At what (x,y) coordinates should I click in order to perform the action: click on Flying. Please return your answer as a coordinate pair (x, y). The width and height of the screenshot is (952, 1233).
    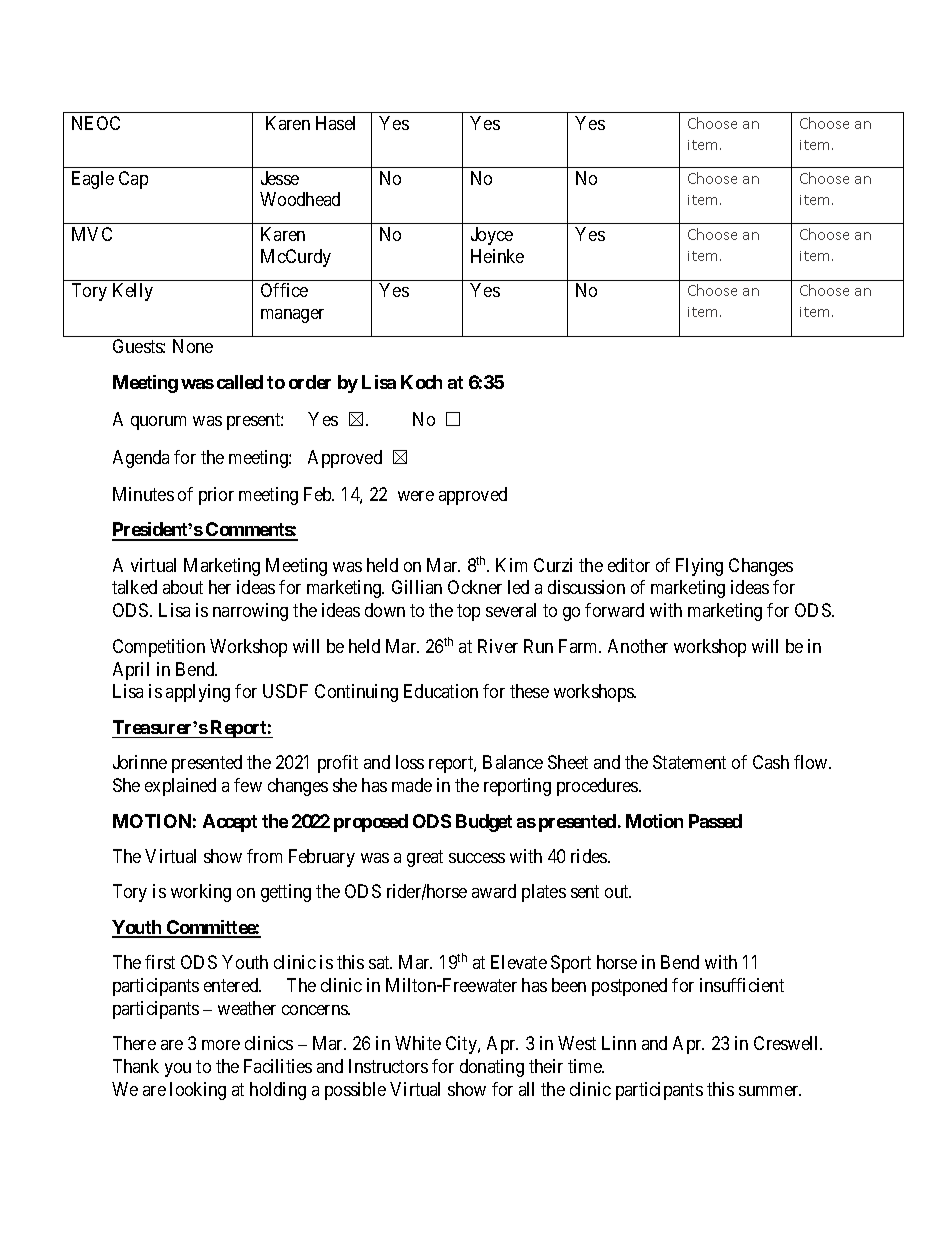
    Looking at the image, I should click on (699, 567).
